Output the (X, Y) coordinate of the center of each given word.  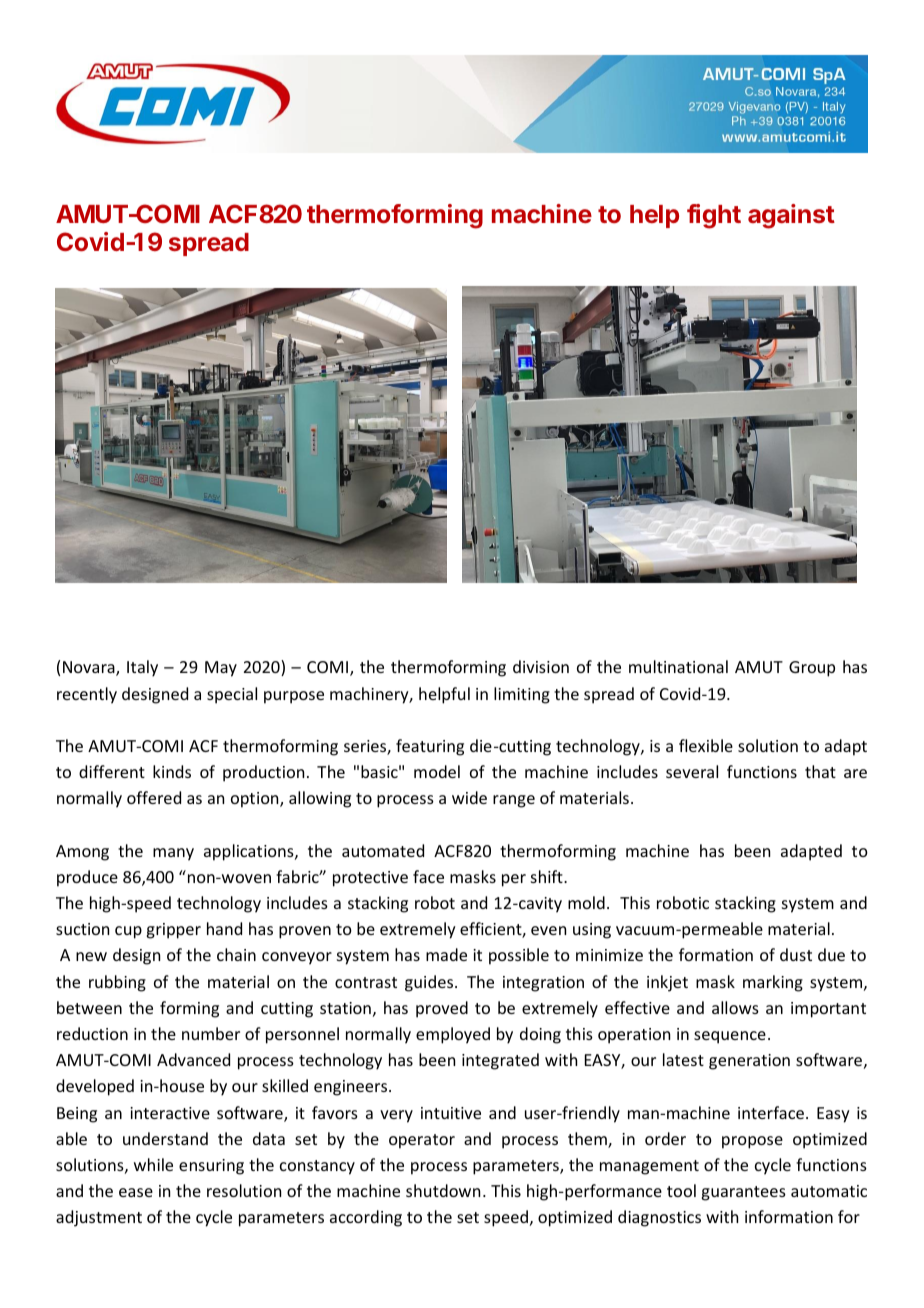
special (232, 695)
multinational (678, 666)
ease (136, 1192)
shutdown (443, 1190)
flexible (706, 745)
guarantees (743, 1193)
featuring (430, 747)
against (791, 216)
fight (714, 216)
